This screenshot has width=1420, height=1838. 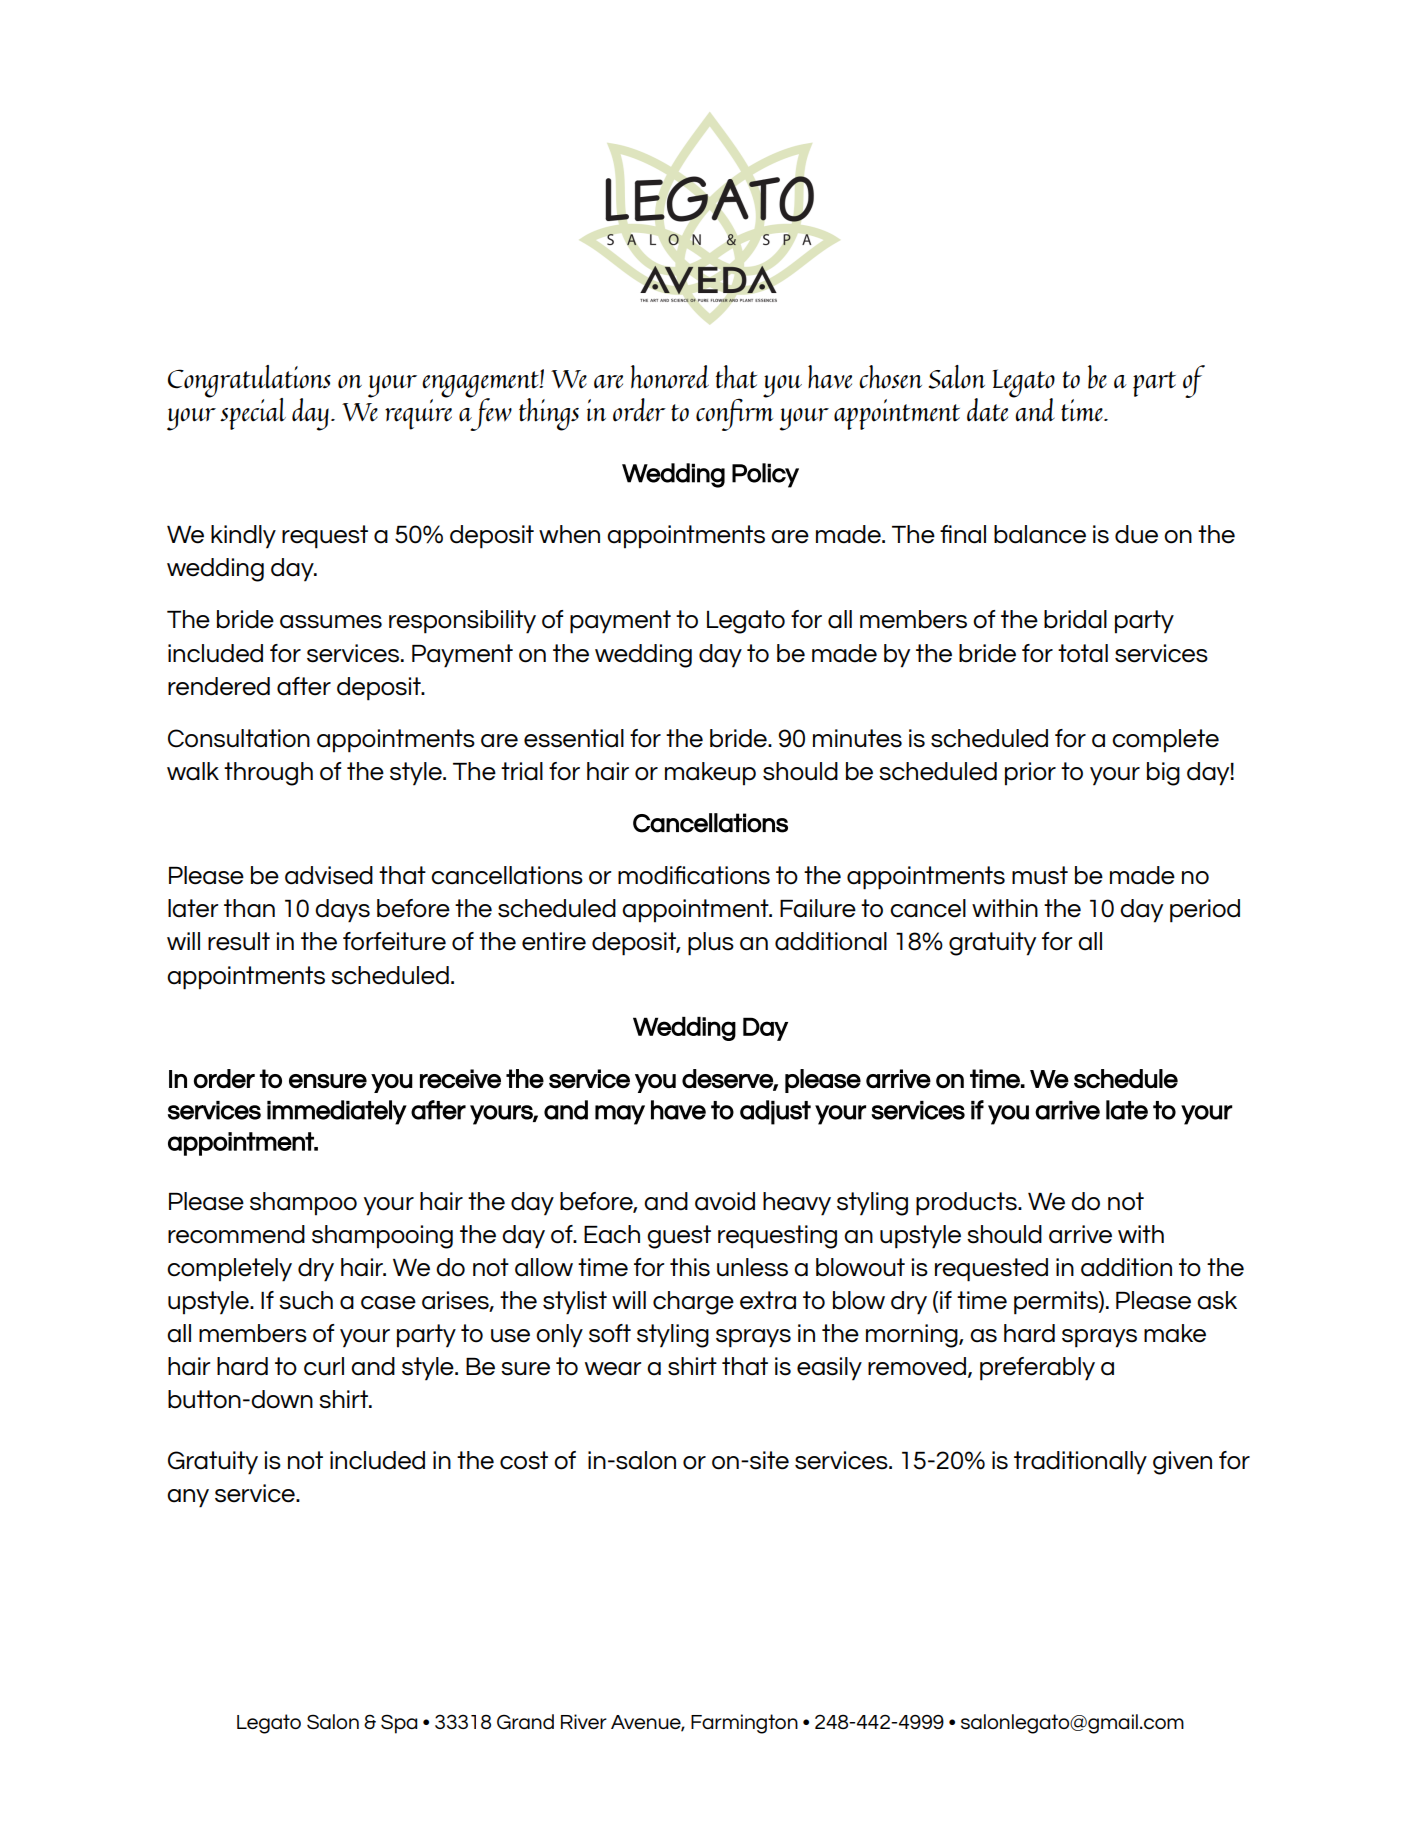 What do you see at coordinates (734, 413) in the screenshot?
I see `confirm` at bounding box center [734, 413].
